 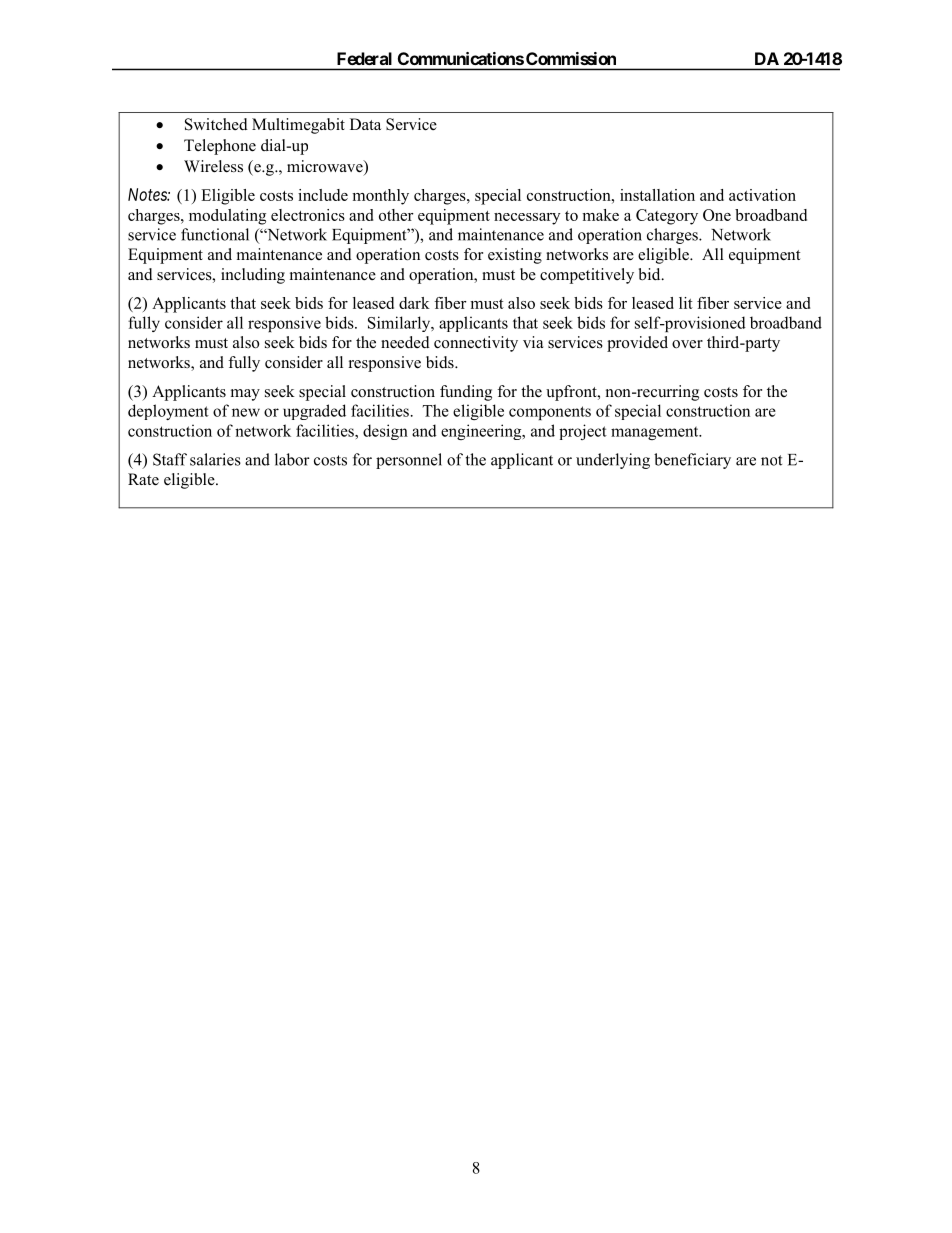 I want to click on may, so click(x=245, y=395).
